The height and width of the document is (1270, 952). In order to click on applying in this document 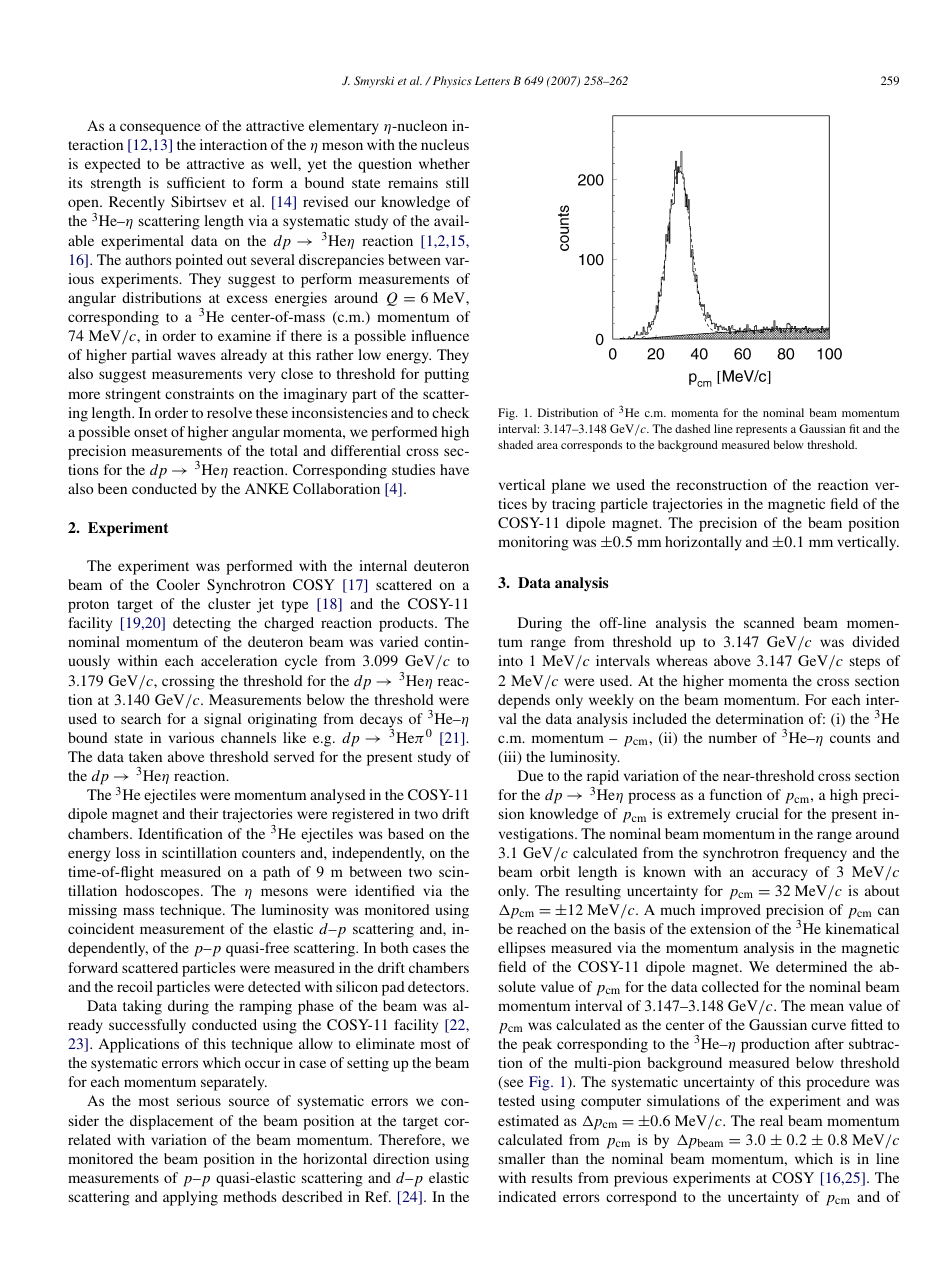, I will do `click(190, 1198)`.
